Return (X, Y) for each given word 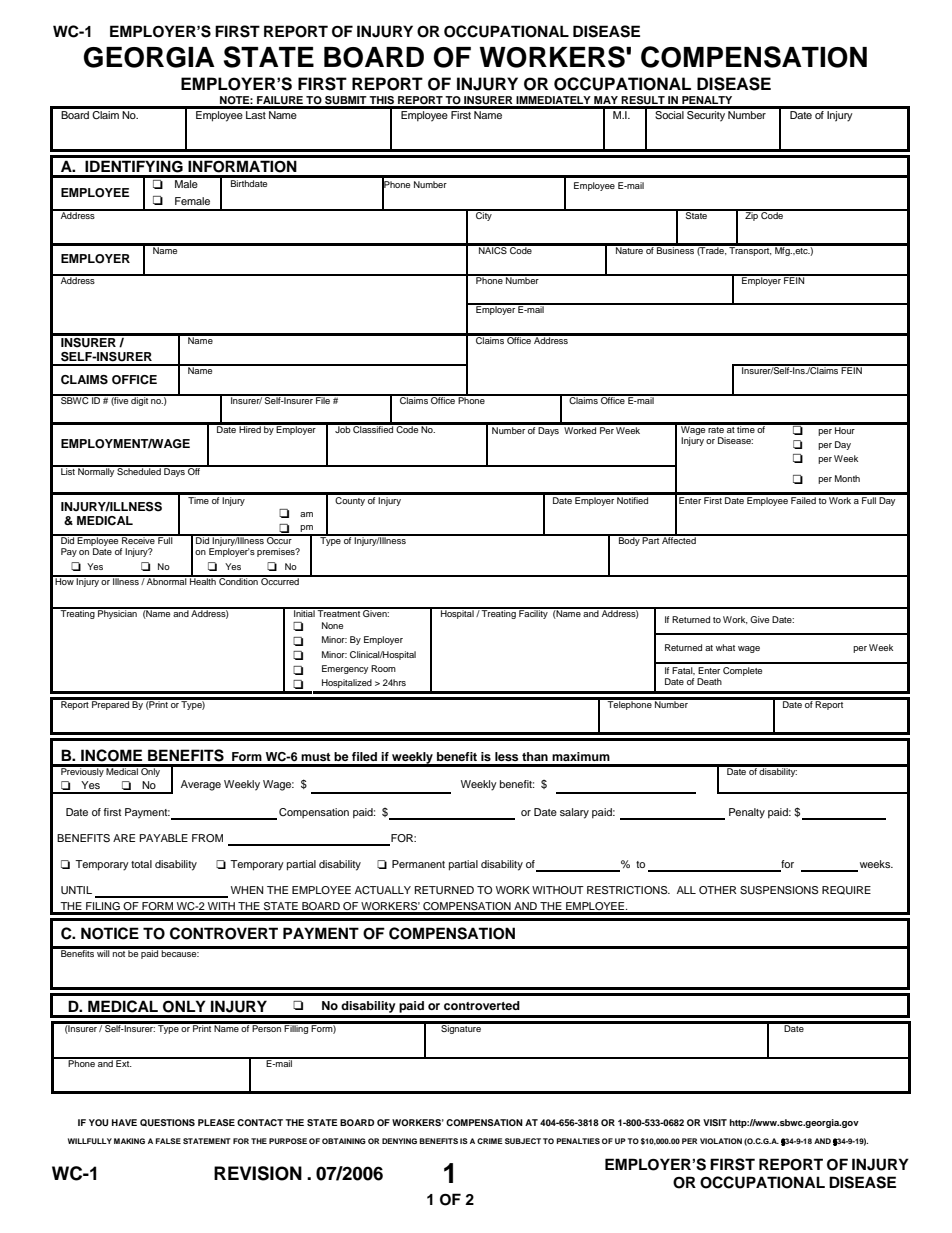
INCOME (111, 755)
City (484, 215)
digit (139, 400)
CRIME (490, 1141)
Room (383, 668)
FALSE (168, 1141)
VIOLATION (721, 1141)
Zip (751, 215)
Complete (742, 671)
